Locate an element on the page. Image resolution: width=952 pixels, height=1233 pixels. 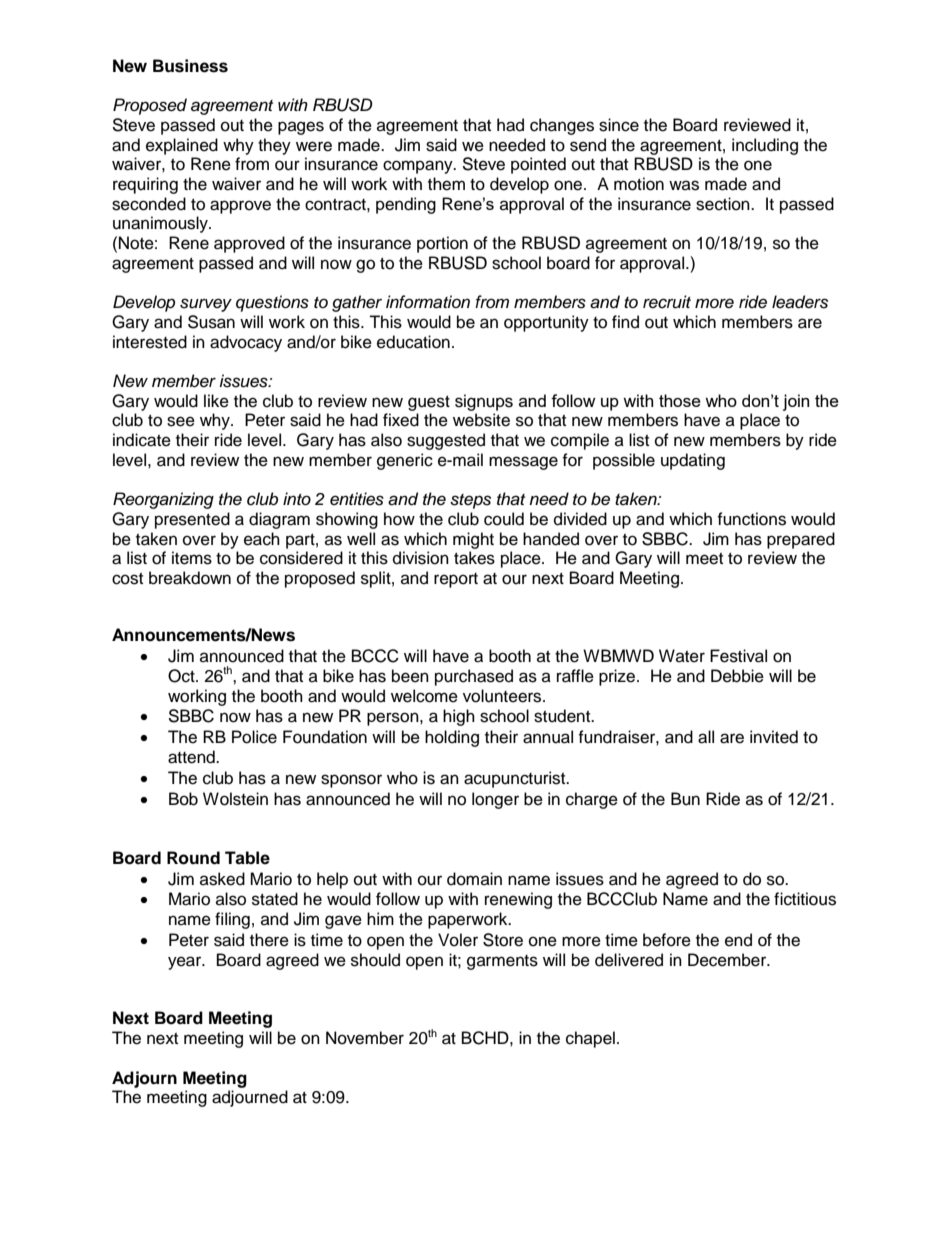
Business is located at coordinates (190, 66).
